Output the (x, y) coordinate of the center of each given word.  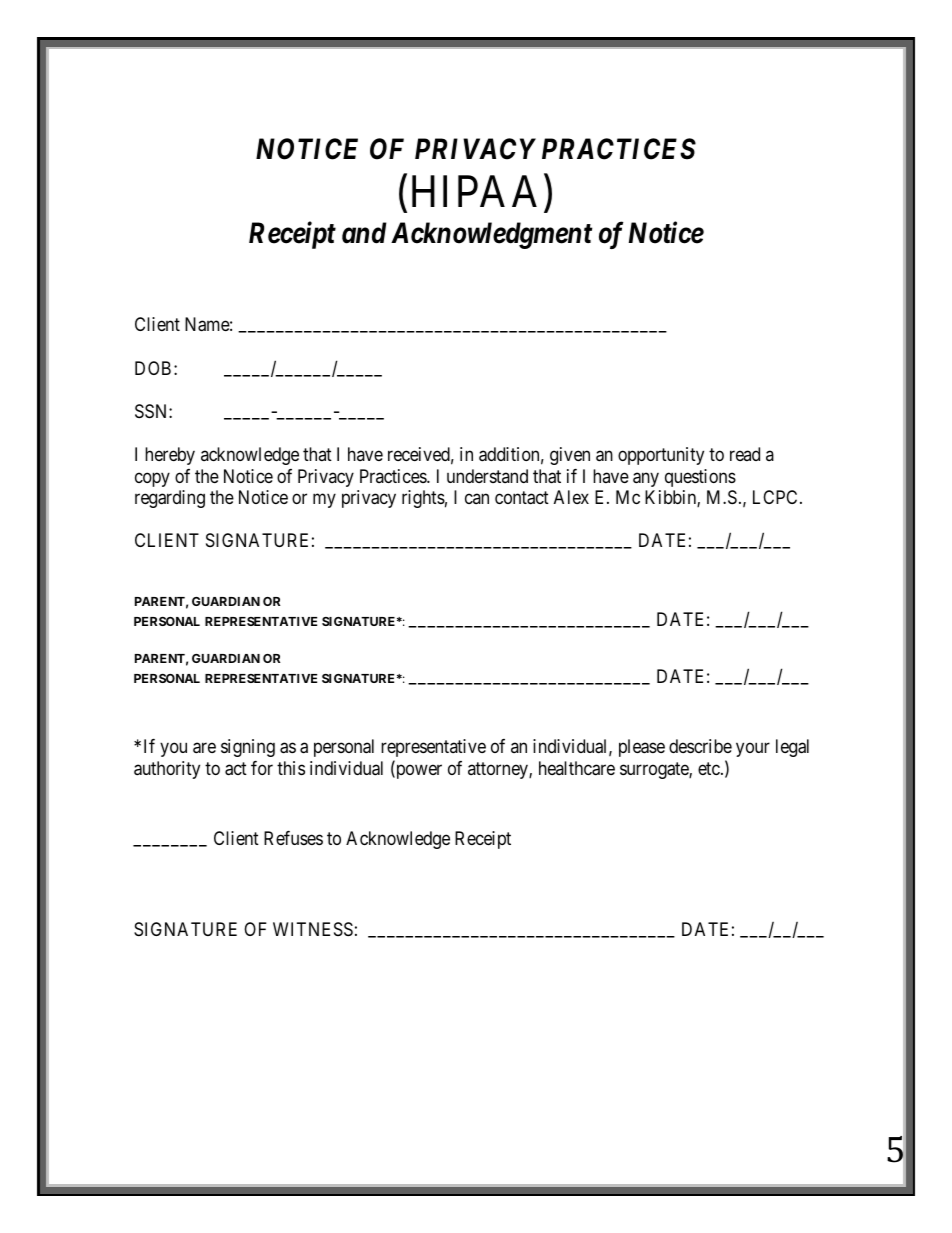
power (418, 771)
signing (248, 748)
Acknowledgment (491, 235)
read (745, 454)
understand (487, 476)
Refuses (293, 838)
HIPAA (474, 191)
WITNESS (313, 929)
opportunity (661, 456)
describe (700, 746)
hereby (170, 456)
